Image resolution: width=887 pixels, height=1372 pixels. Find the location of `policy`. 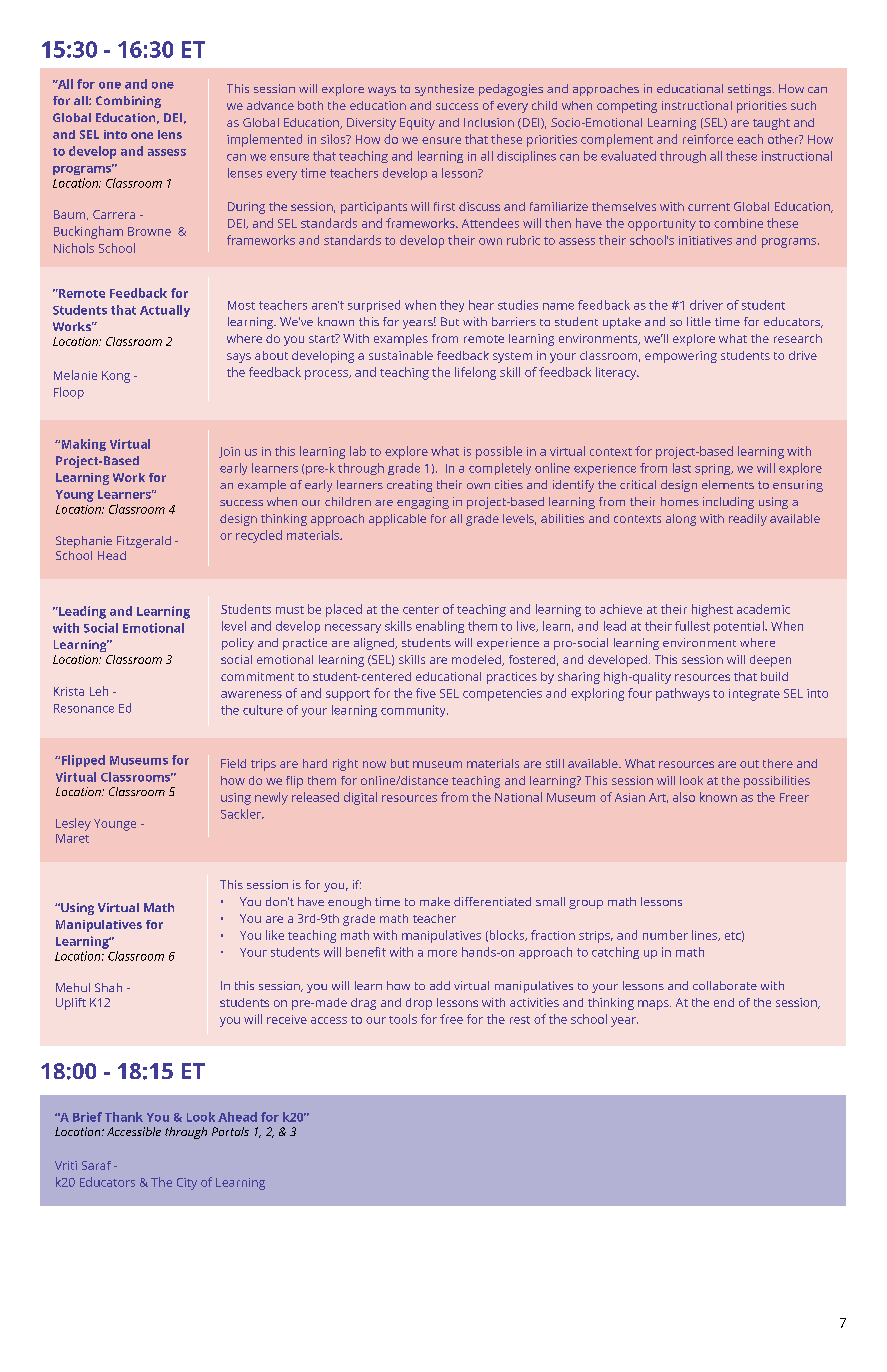

policy is located at coordinates (238, 644).
